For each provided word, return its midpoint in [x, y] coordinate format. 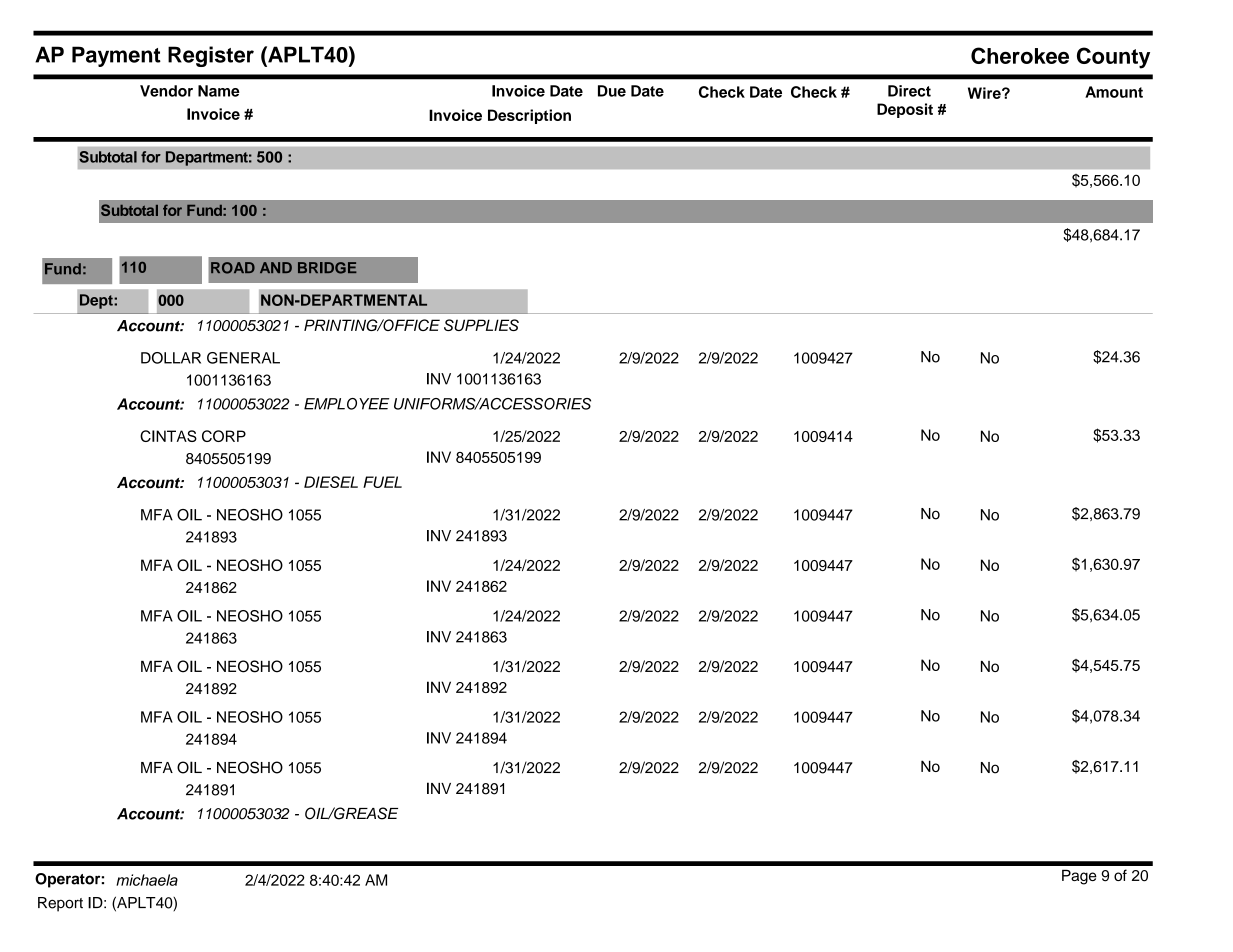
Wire [985, 93]
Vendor [166, 91]
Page [1079, 877]
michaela [147, 880]
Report [60, 904]
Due [612, 91]
